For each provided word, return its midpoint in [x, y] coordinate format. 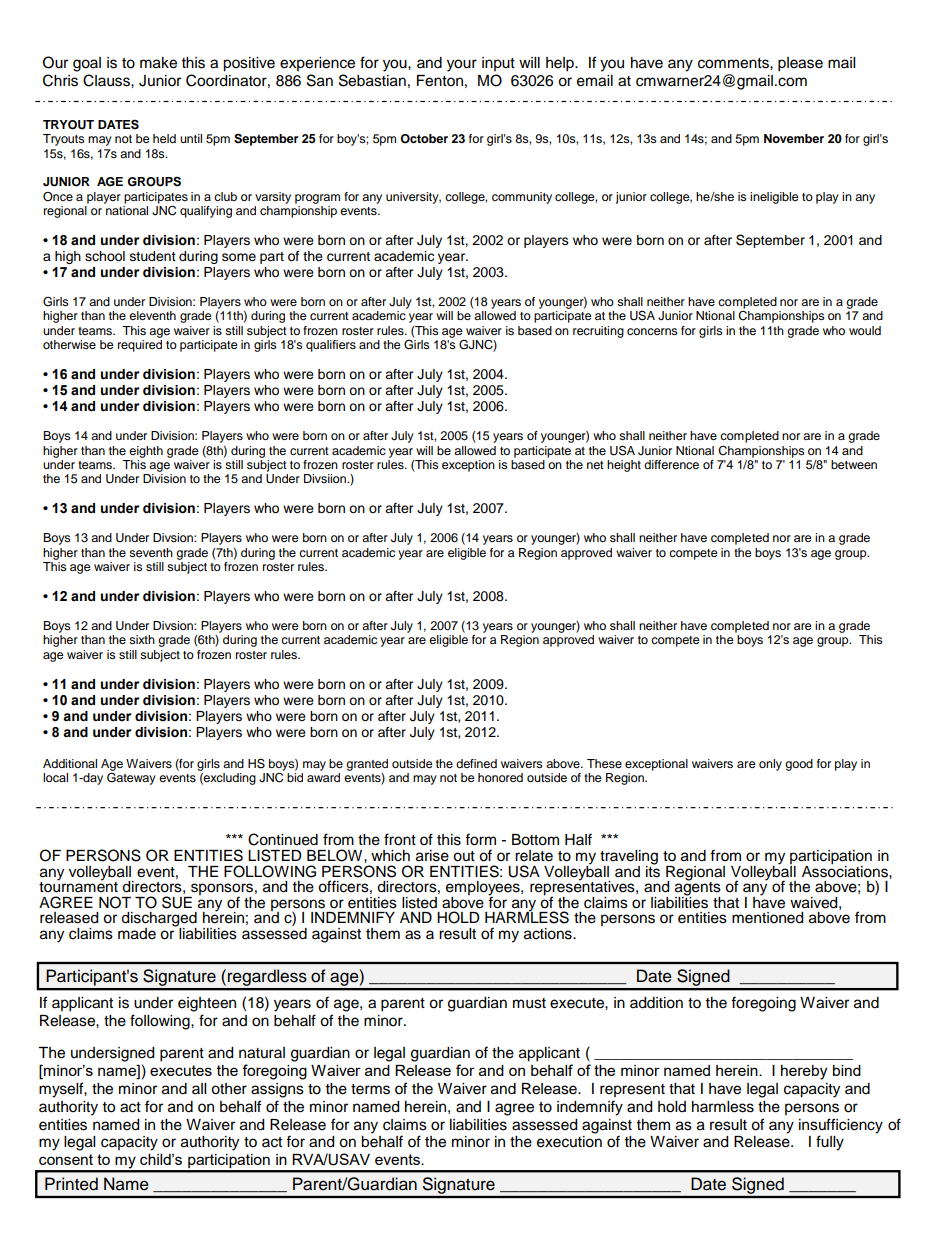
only [770, 765]
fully [830, 1143]
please [800, 64]
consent [66, 1159]
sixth [142, 639]
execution [569, 1142]
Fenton [440, 81]
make [158, 63]
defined [476, 763]
